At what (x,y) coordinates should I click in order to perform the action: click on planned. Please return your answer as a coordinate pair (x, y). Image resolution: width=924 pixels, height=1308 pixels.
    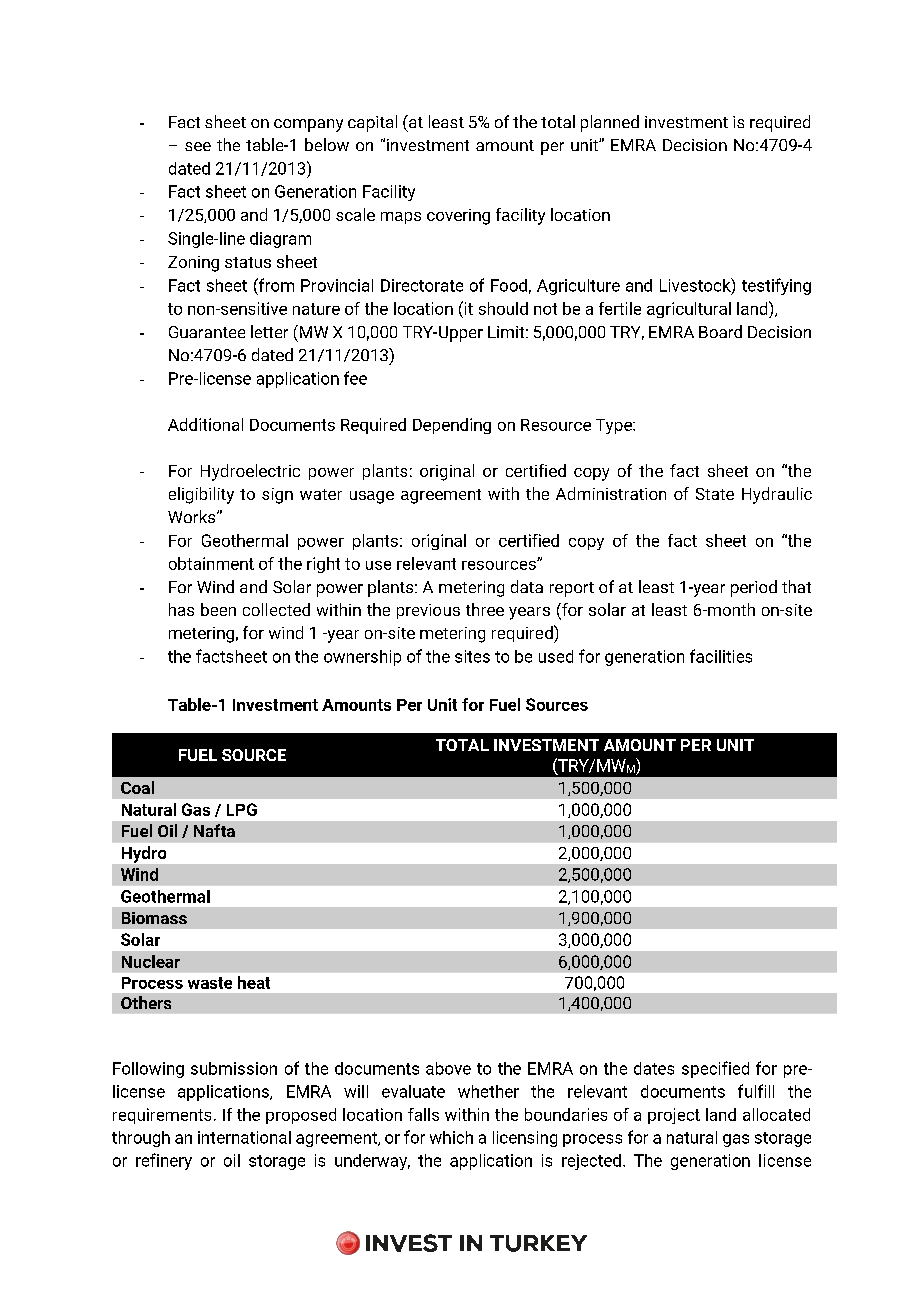
    Looking at the image, I should click on (610, 123).
